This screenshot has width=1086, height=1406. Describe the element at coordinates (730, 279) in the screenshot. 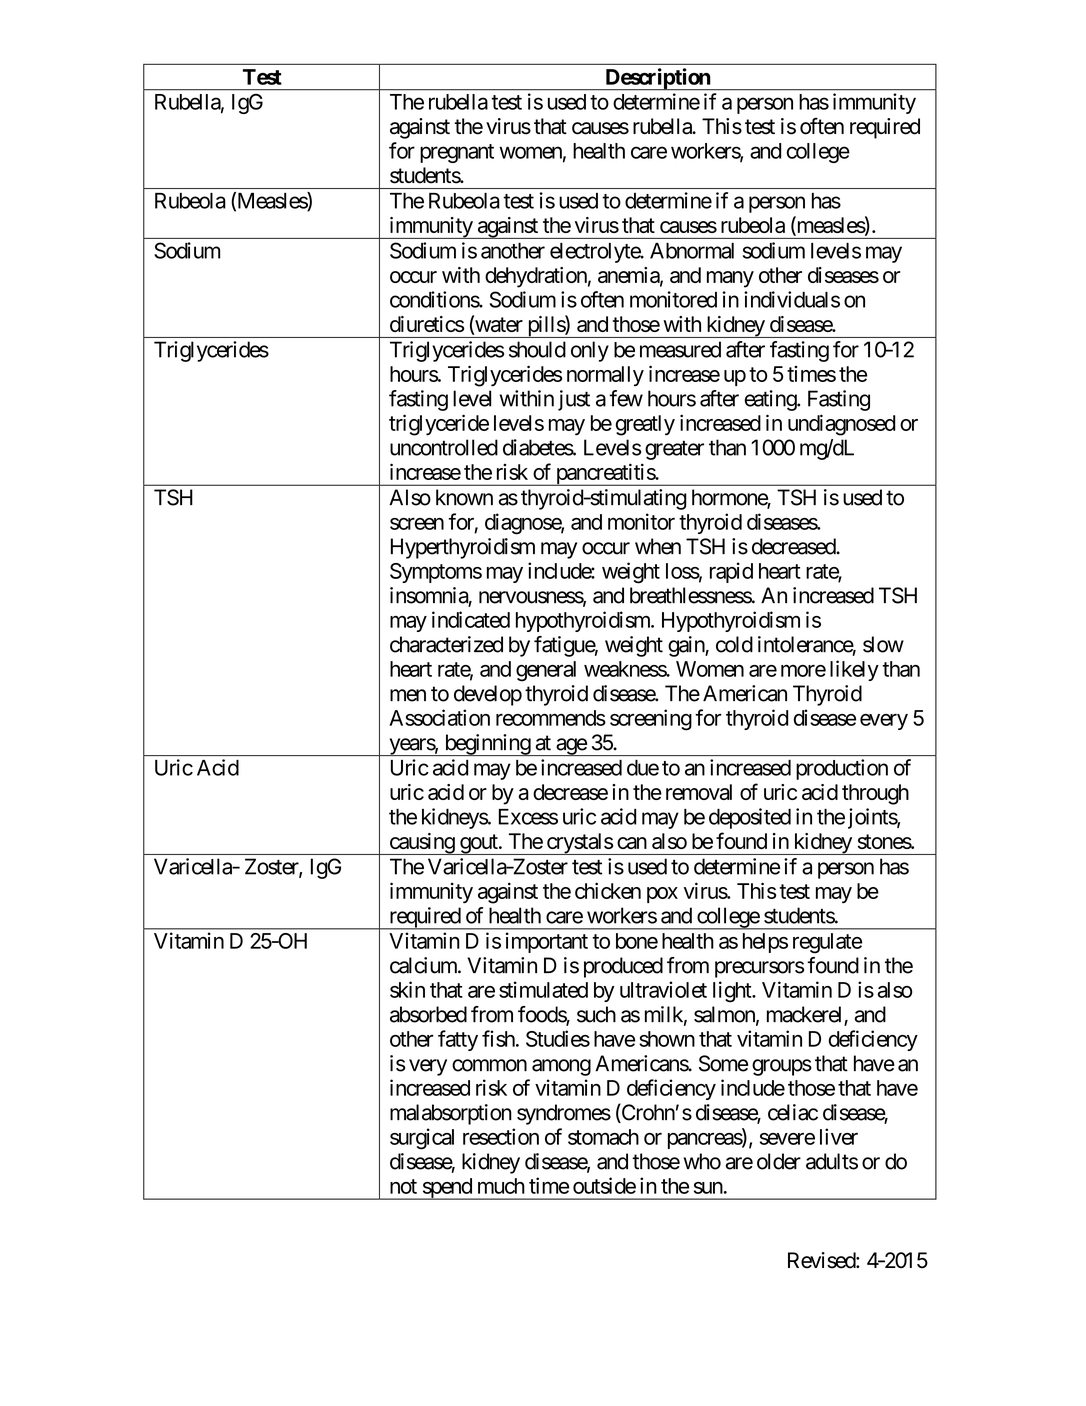

I see `many` at that location.
